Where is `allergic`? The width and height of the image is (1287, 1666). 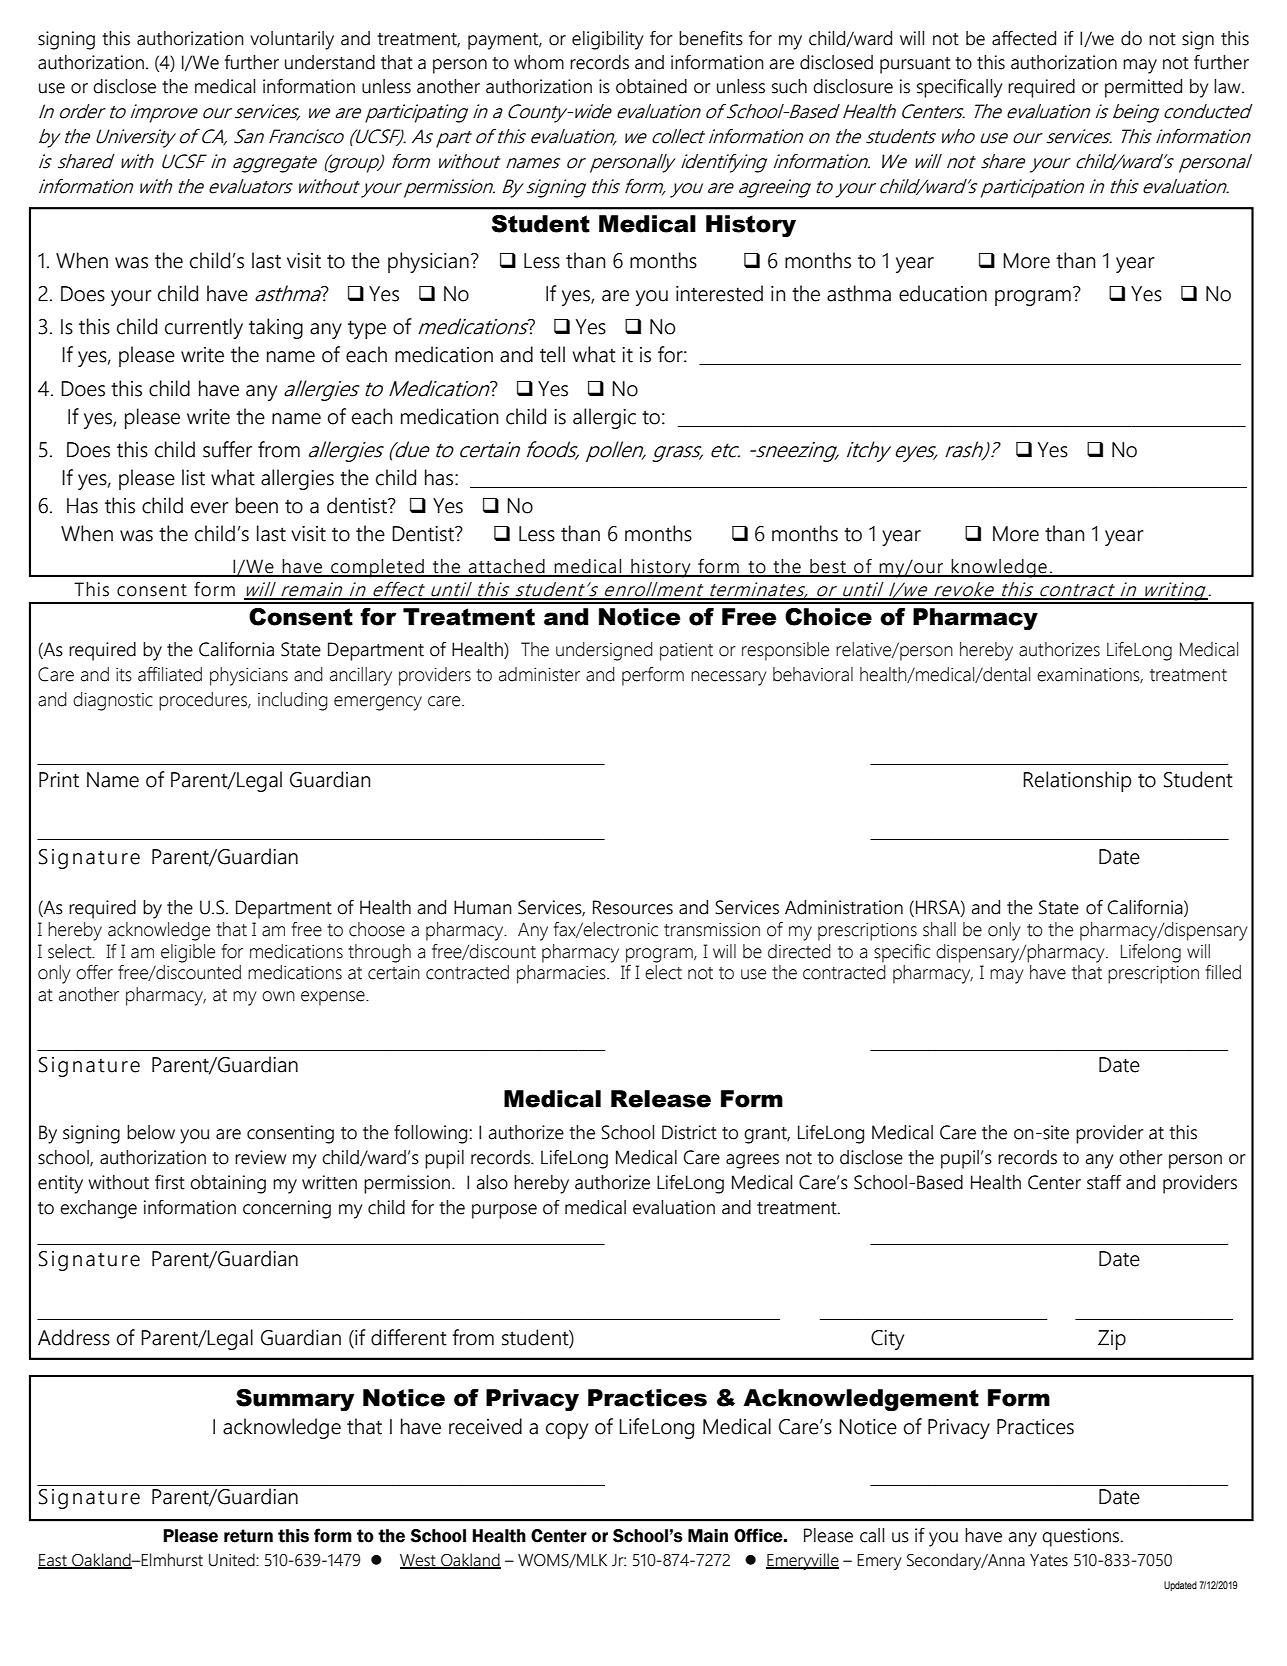
allergic is located at coordinates (604, 418).
